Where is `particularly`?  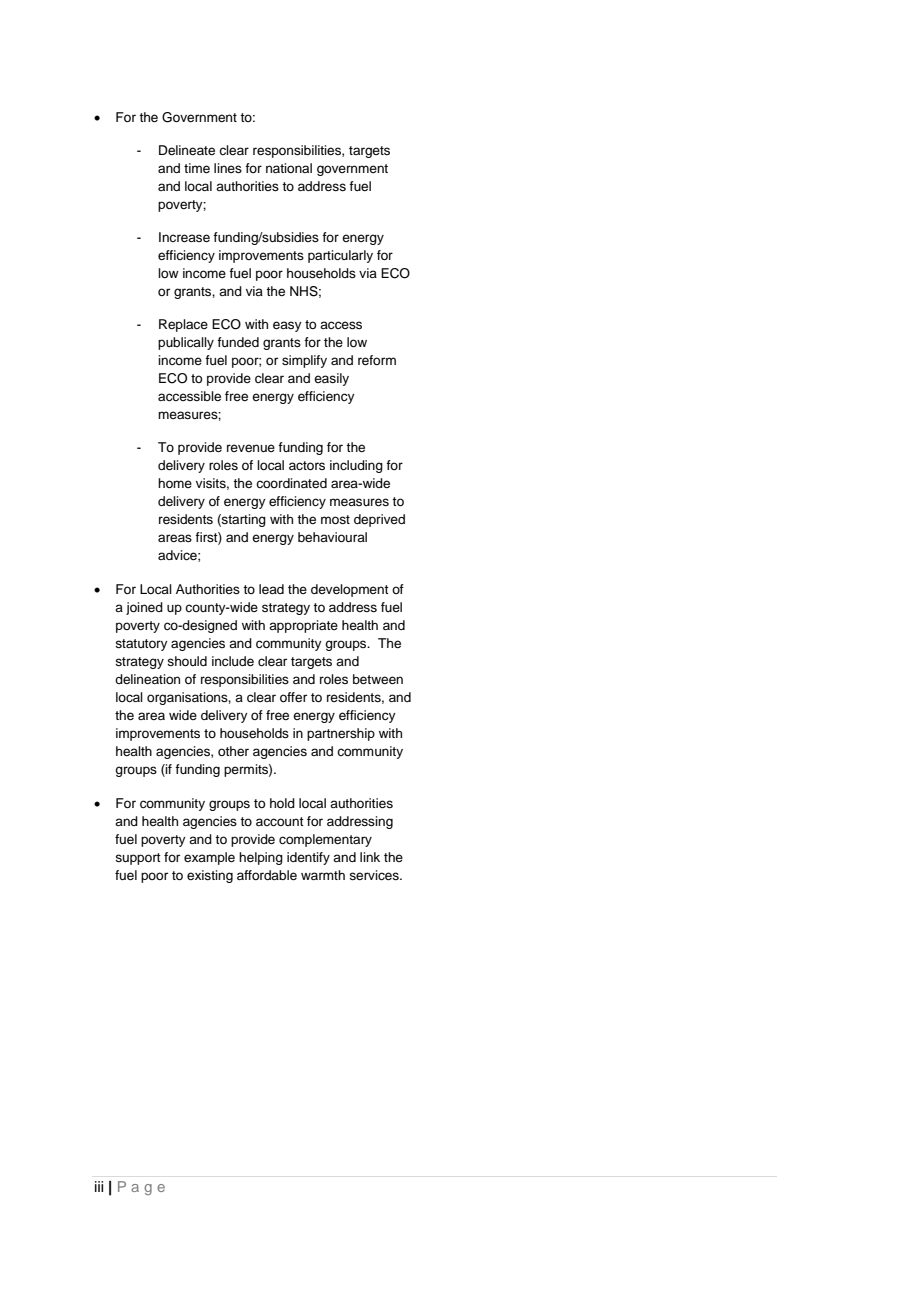
particularly is located at coordinates (340, 256).
